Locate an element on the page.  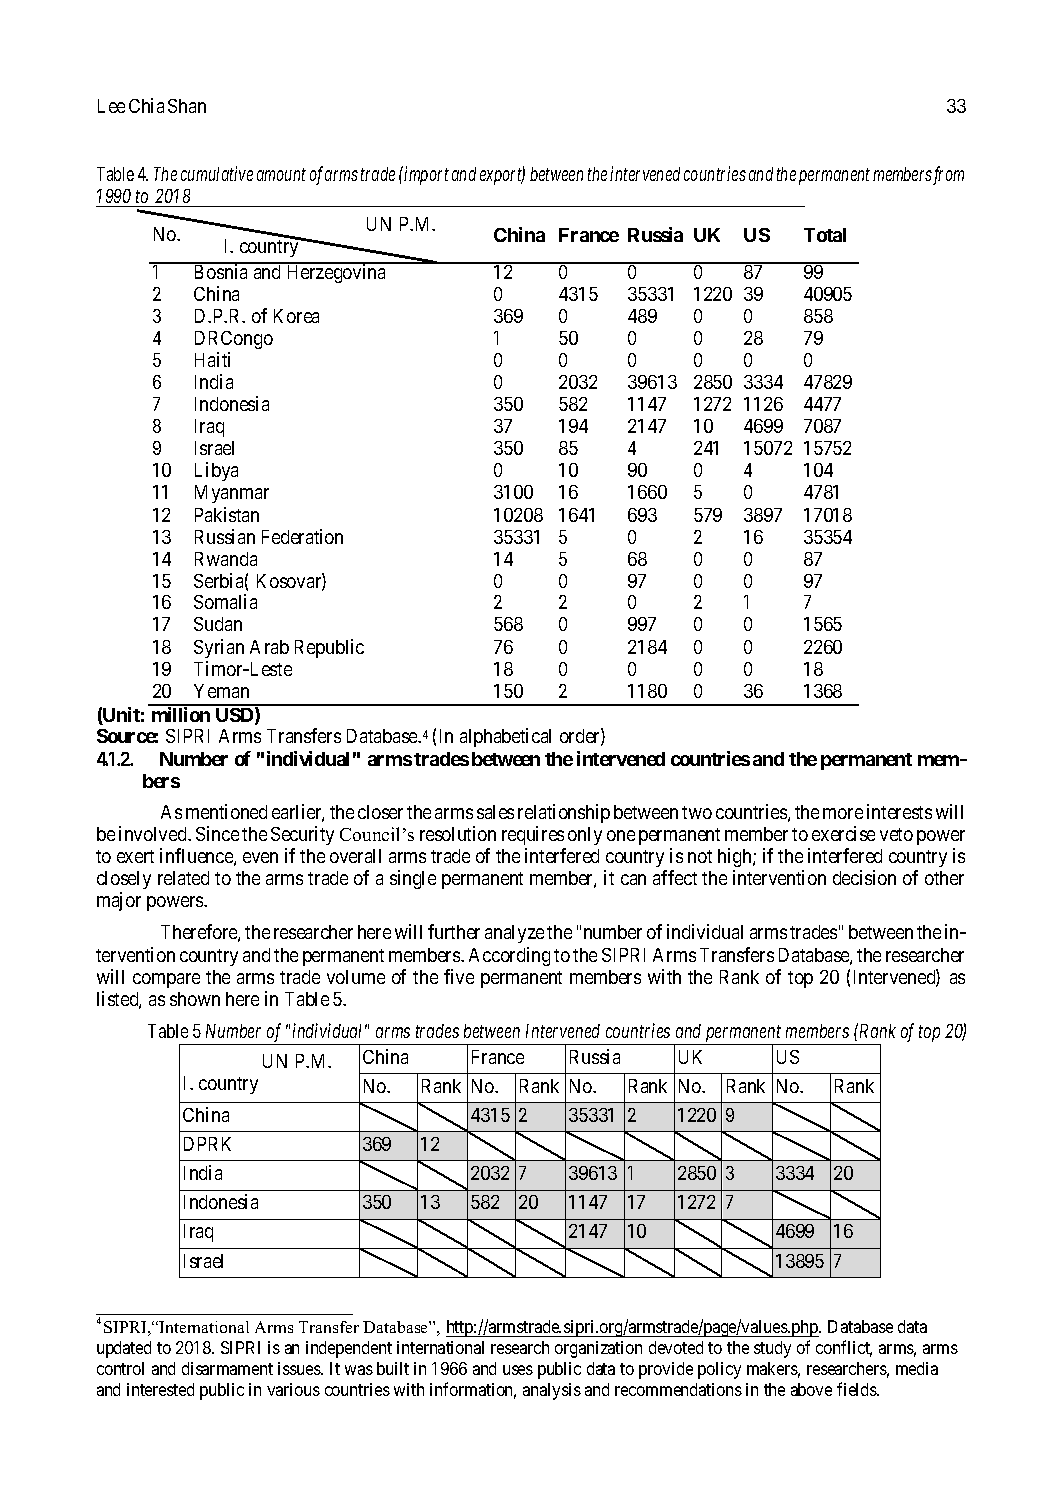
import is located at coordinates (426, 175).
